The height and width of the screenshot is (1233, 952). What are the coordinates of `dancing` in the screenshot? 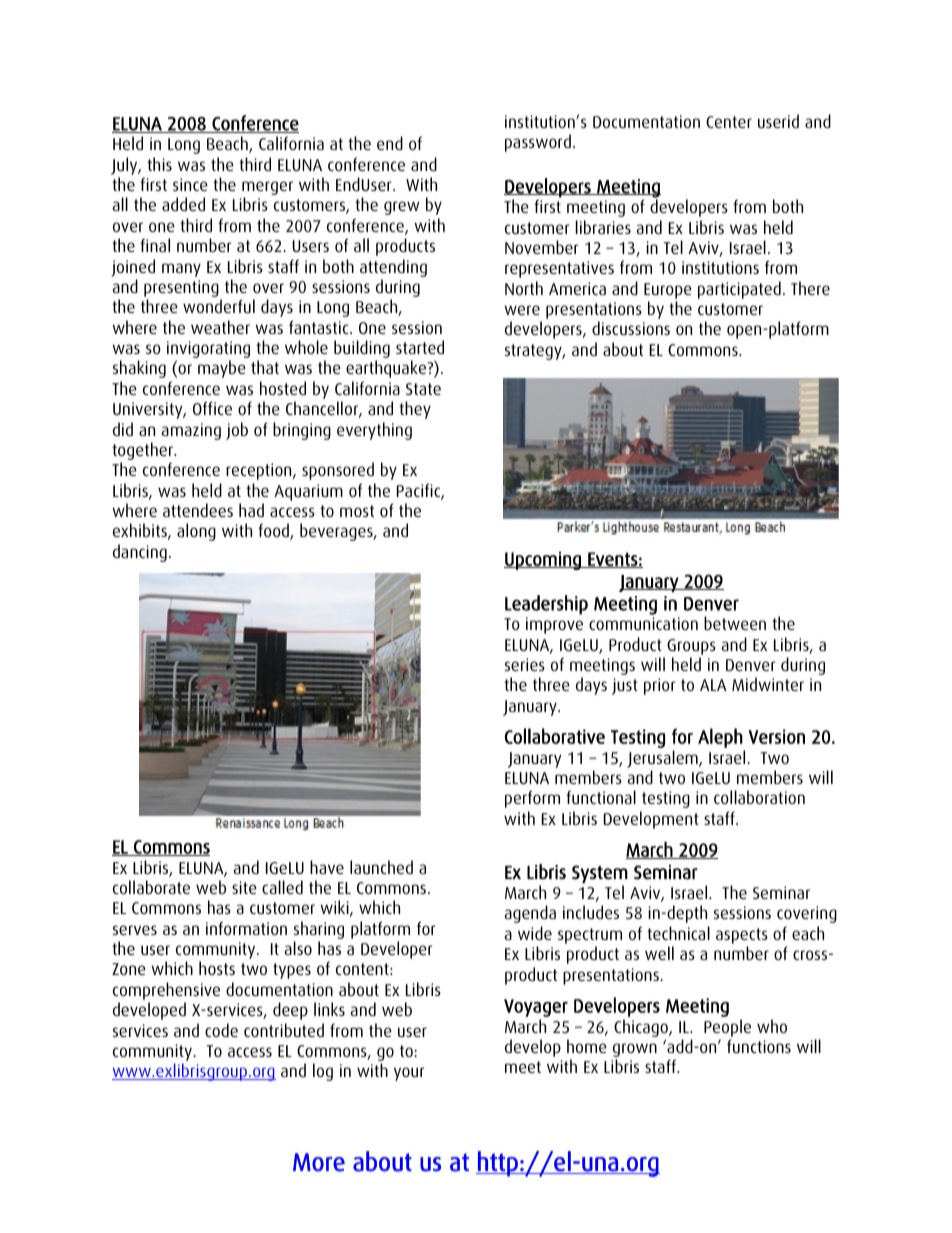 It's located at (140, 553).
